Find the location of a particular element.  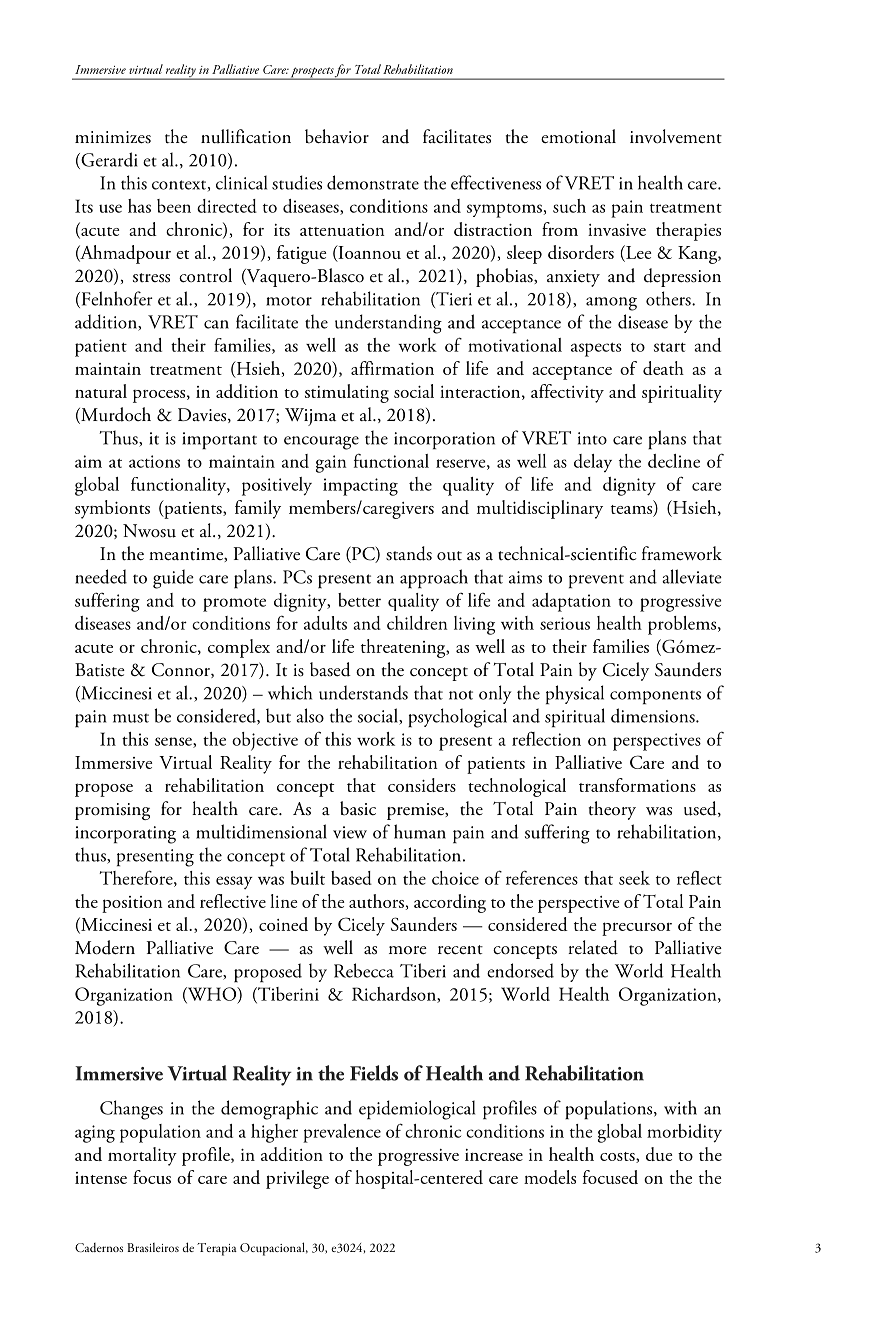

Connor is located at coordinates (182, 670).
